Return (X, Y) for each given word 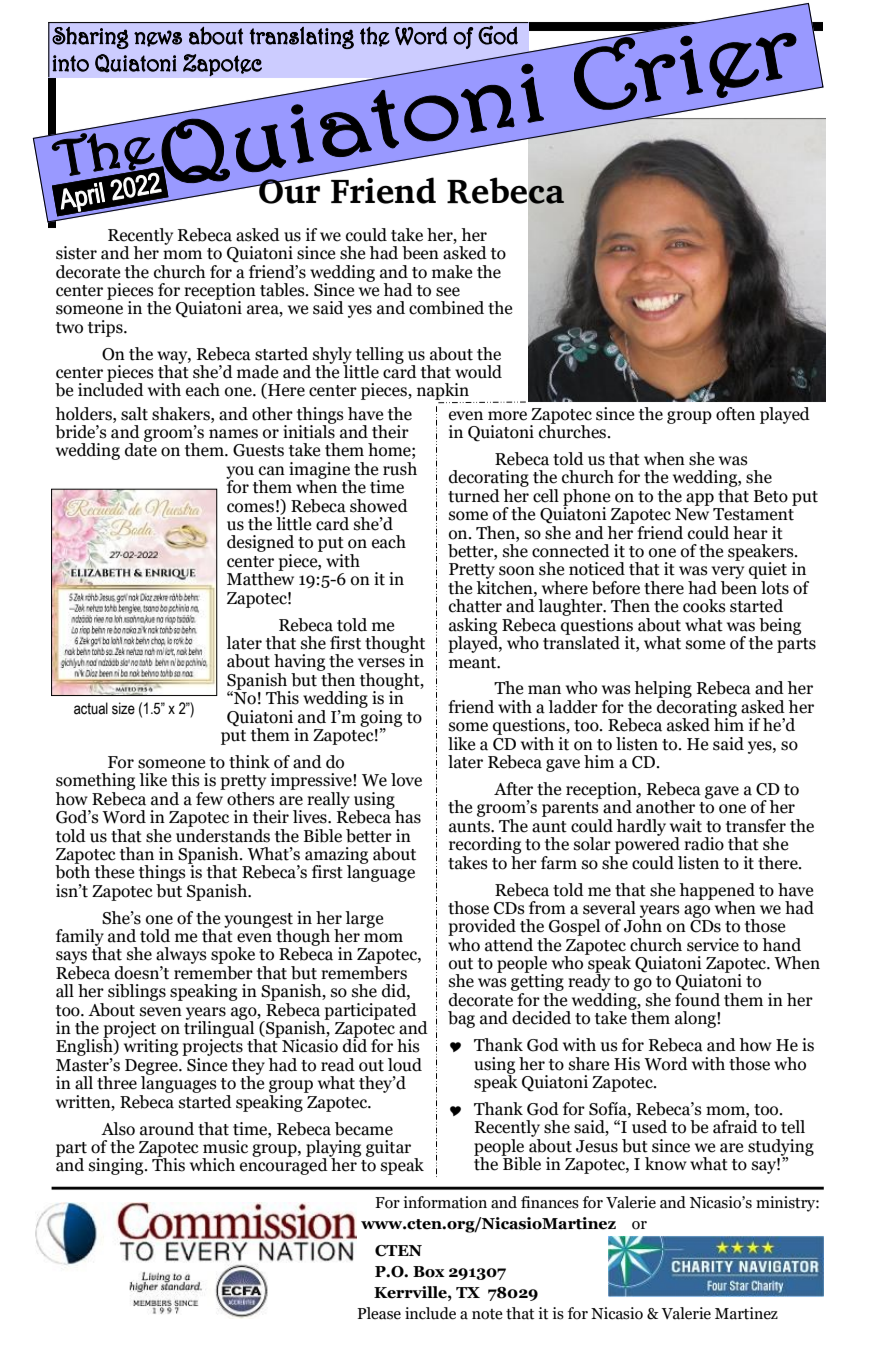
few (210, 797)
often (735, 414)
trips (106, 328)
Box (429, 1272)
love (406, 780)
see (448, 292)
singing (117, 1166)
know (666, 1164)
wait (686, 826)
